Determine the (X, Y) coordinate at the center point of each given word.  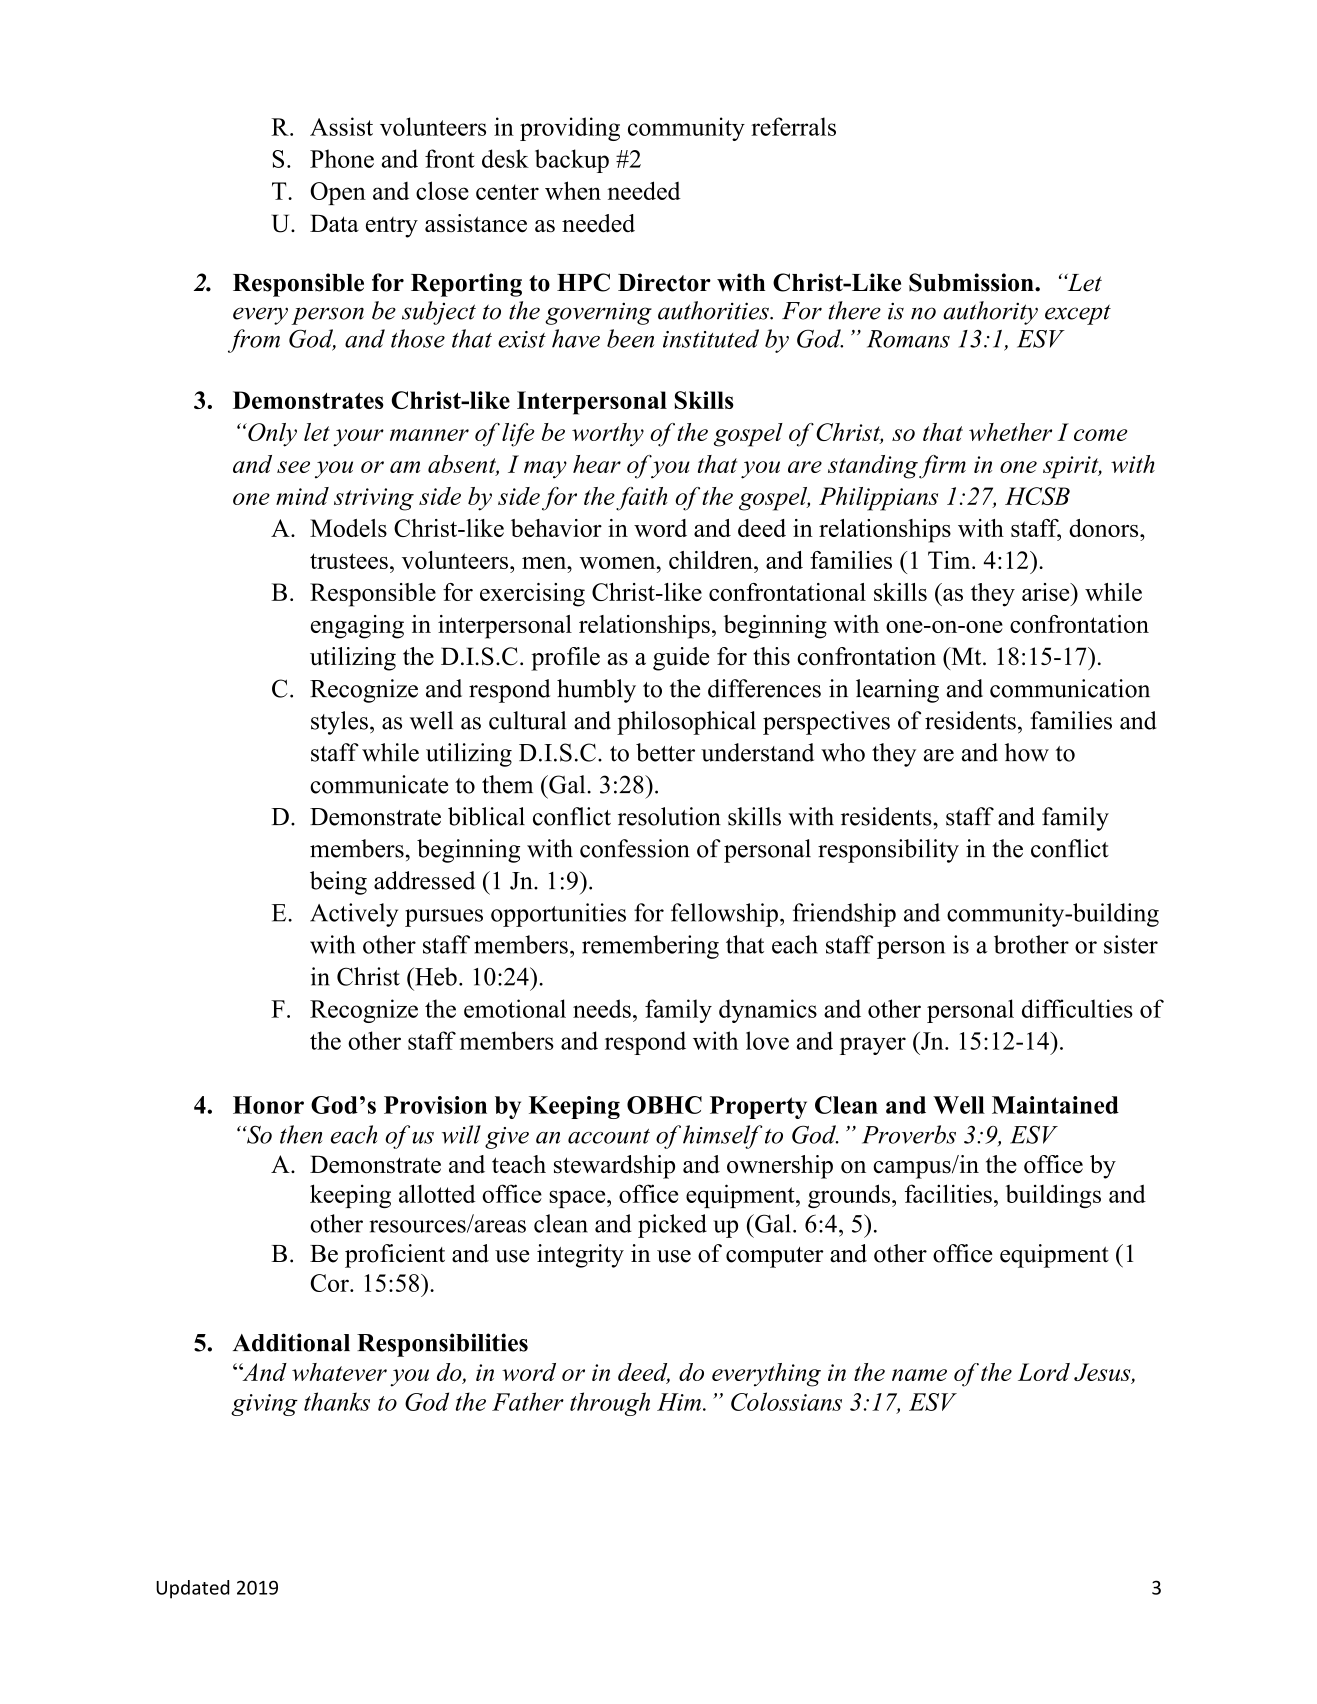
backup (572, 161)
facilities (948, 1193)
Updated (192, 1589)
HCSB (1037, 496)
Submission (972, 282)
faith (642, 499)
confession (635, 848)
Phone (342, 158)
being (338, 883)
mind (302, 496)
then (301, 1134)
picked (672, 1226)
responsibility (888, 851)
